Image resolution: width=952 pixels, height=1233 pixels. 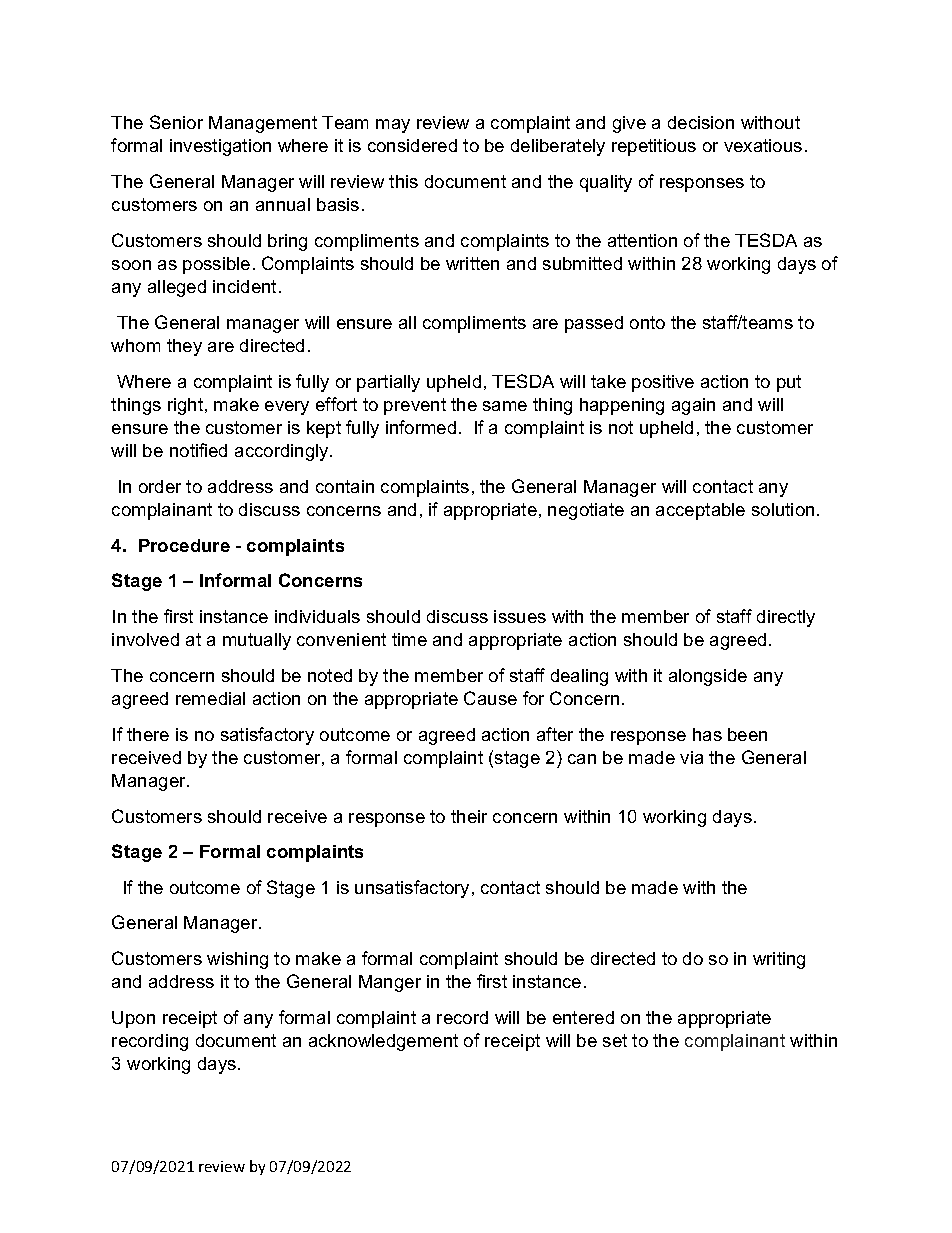 What do you see at coordinates (421, 427) in the screenshot?
I see `informed` at bounding box center [421, 427].
